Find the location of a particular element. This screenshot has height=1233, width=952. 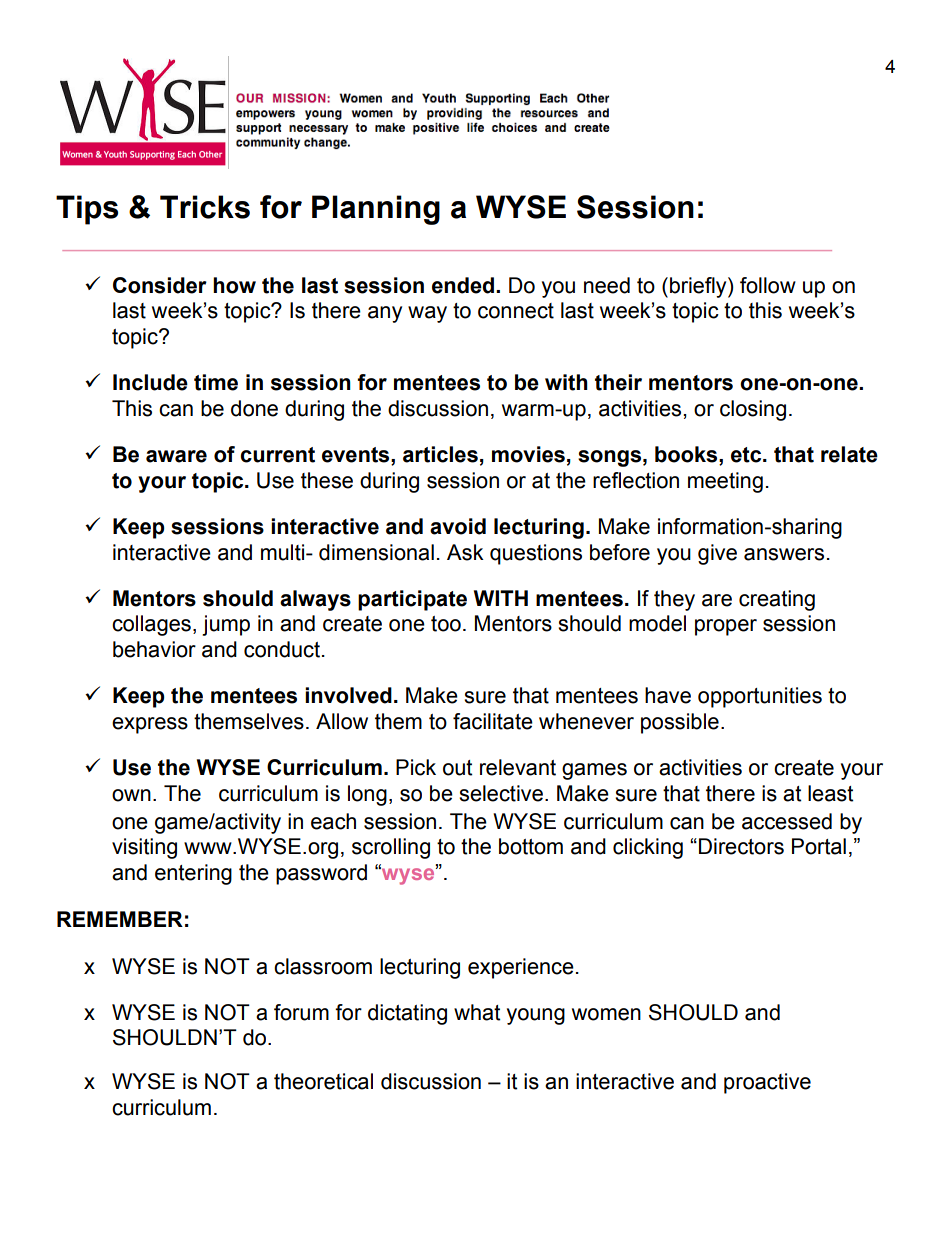

follow is located at coordinates (768, 285).
